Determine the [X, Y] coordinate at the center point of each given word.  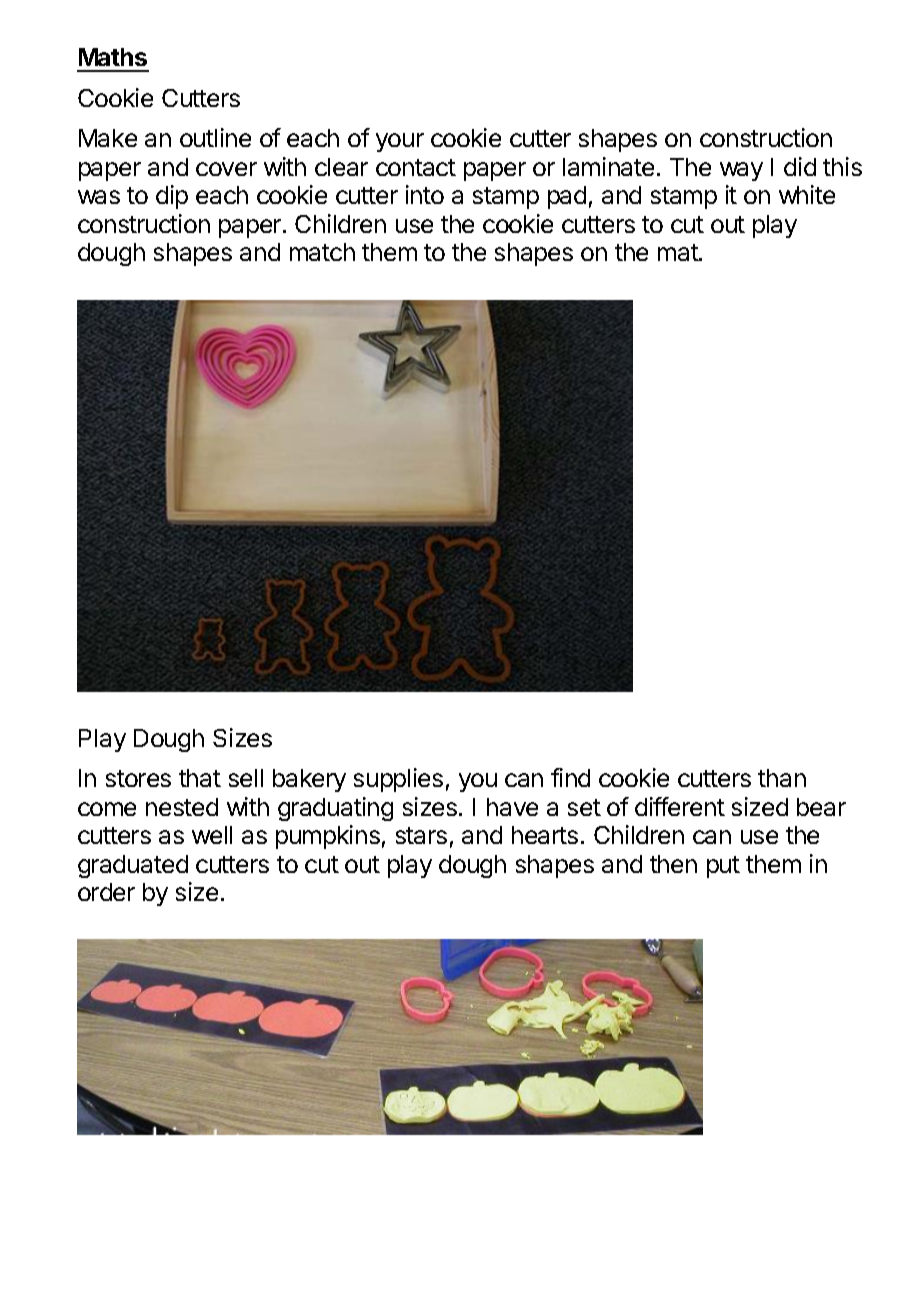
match [322, 252]
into [425, 194]
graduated [133, 866]
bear [821, 807]
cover [226, 169]
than [782, 778]
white [807, 194]
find [570, 777]
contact [416, 167]
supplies [398, 780]
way [741, 171]
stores [138, 778]
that [200, 778]
